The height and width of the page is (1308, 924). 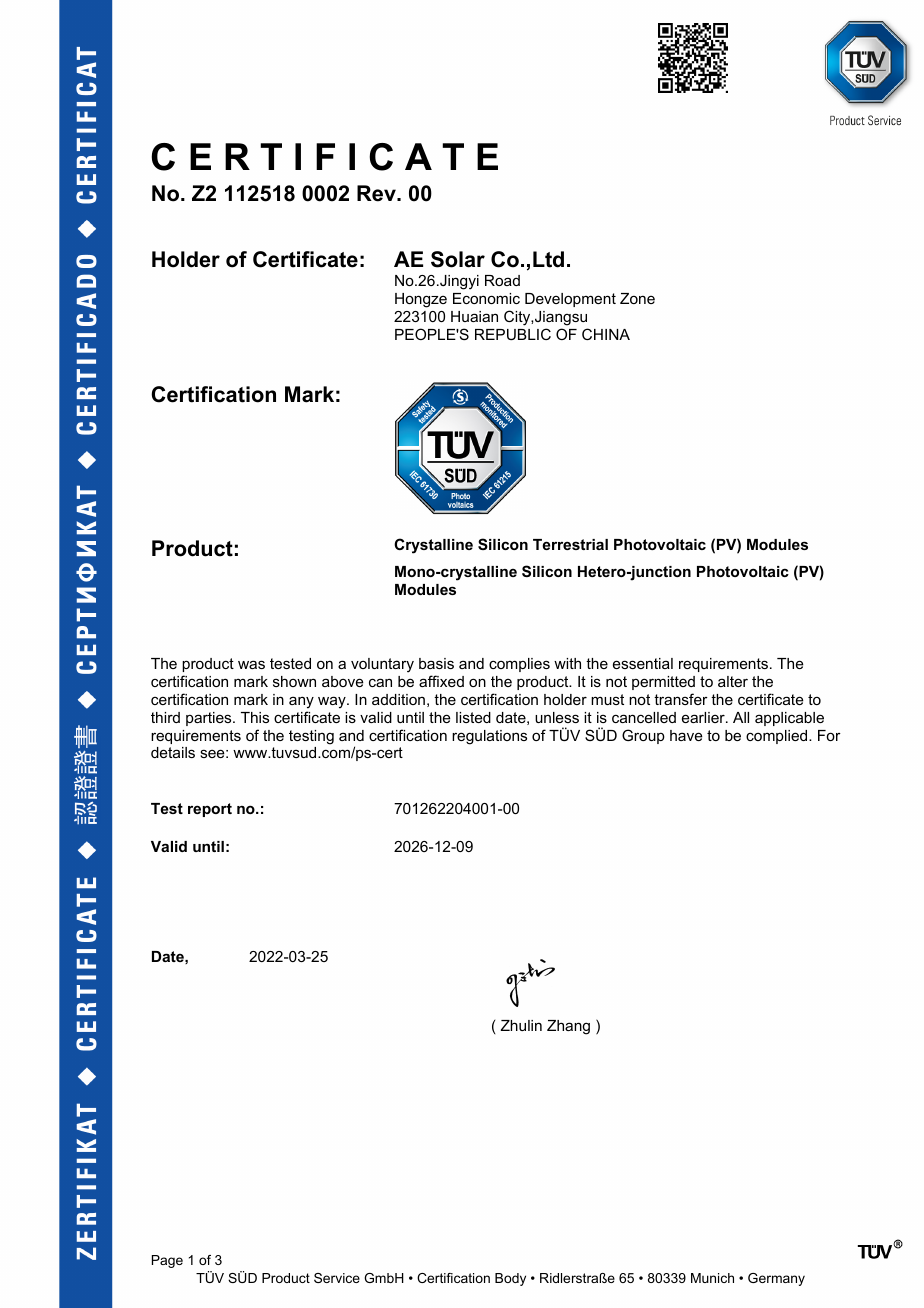 I want to click on Page, so click(x=167, y=1261).
